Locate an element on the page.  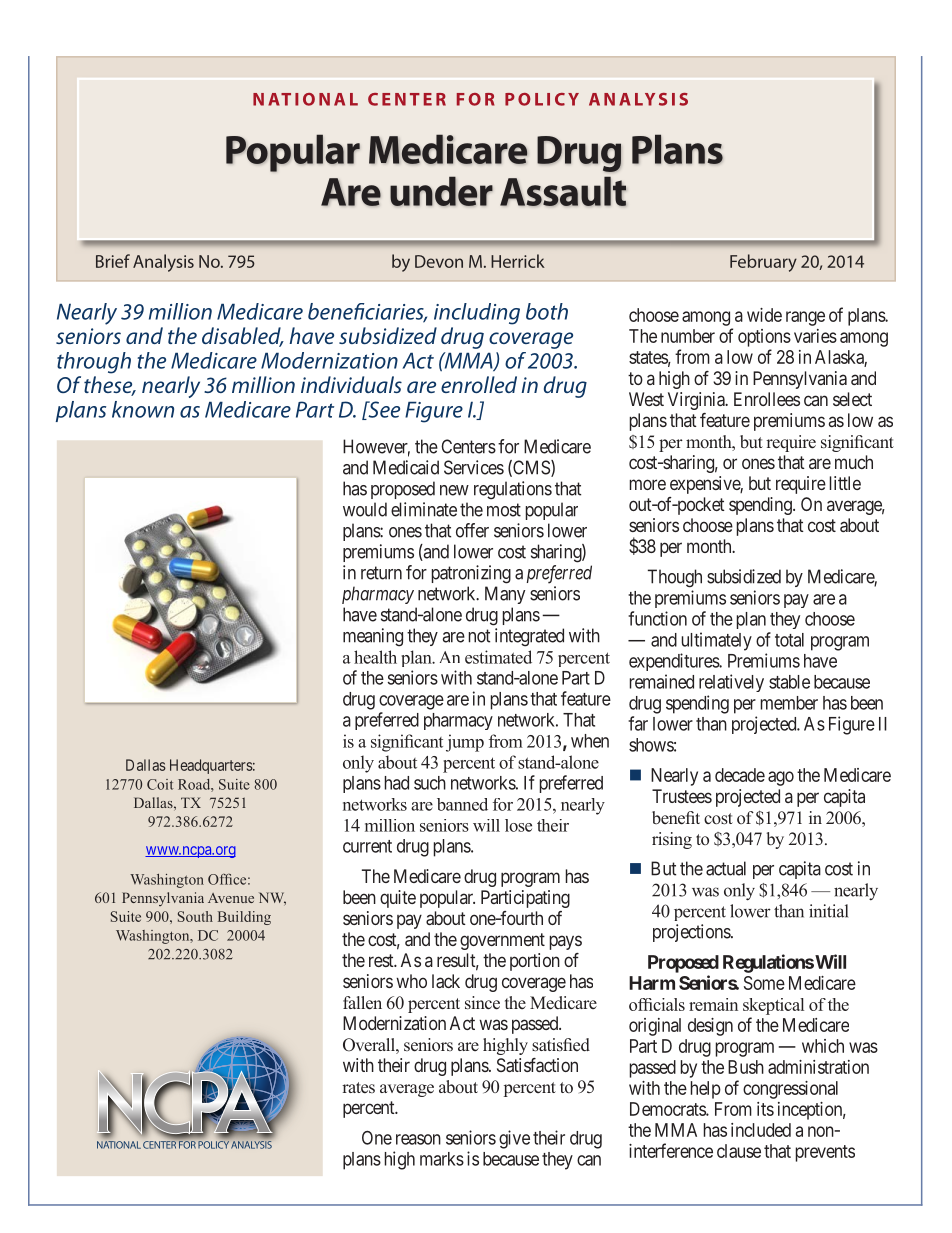
Brief is located at coordinates (113, 261).
